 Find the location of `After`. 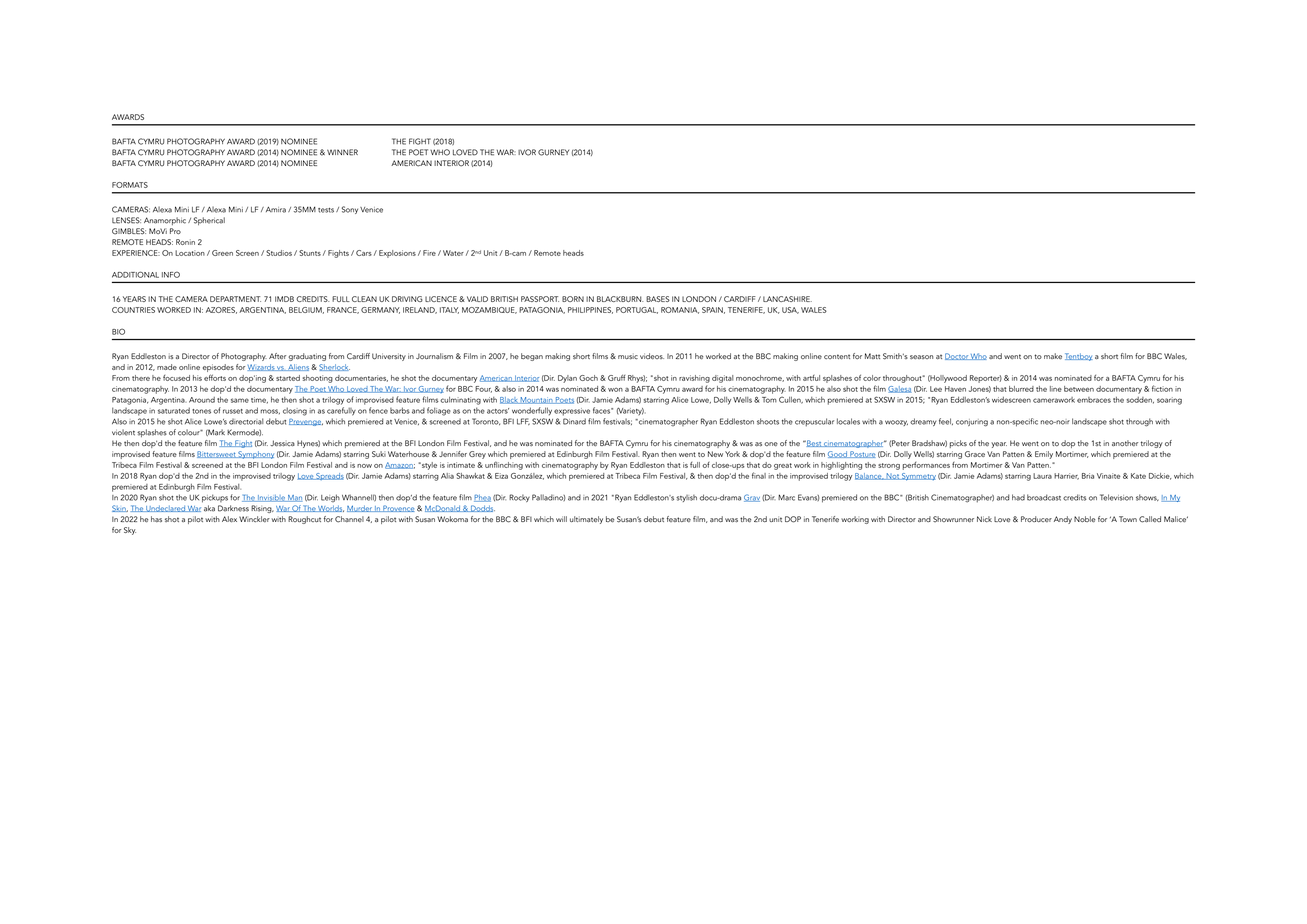

After is located at coordinates (277, 356).
